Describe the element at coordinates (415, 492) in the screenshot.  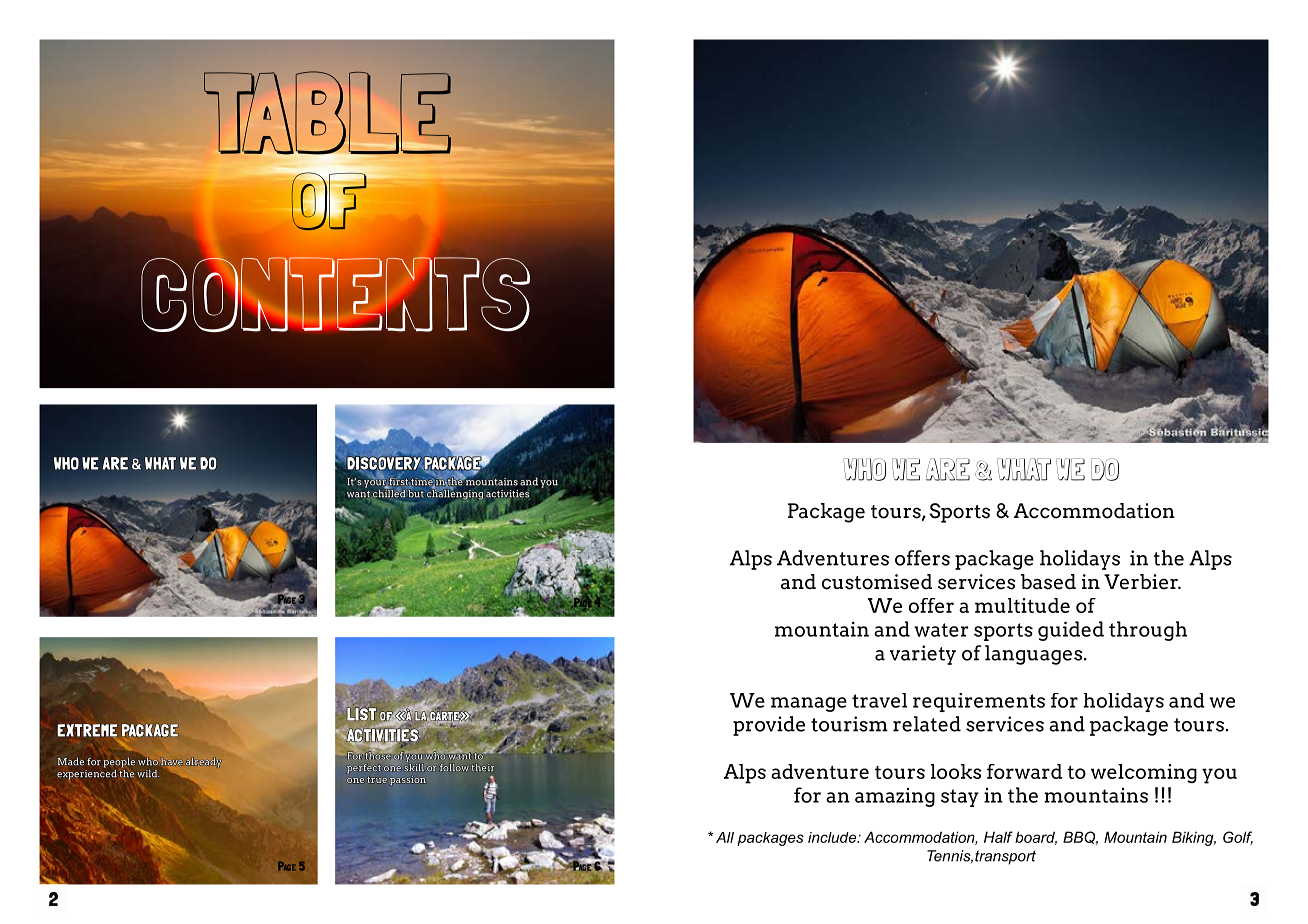
I see `but` at that location.
